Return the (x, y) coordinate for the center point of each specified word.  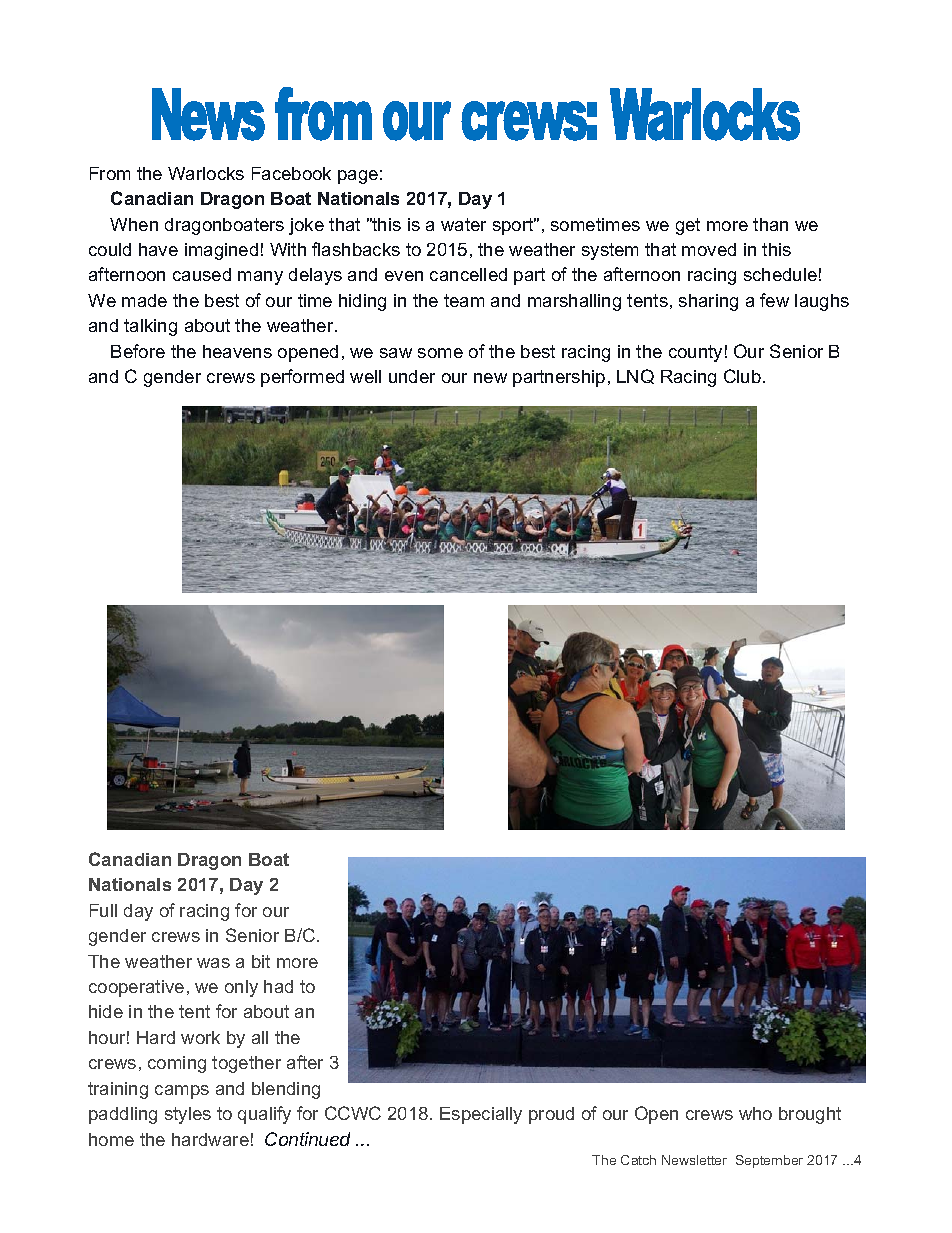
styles (188, 1115)
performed (302, 378)
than (770, 224)
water (463, 224)
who (755, 1113)
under (412, 376)
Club (742, 376)
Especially (481, 1115)
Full (103, 910)
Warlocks (206, 173)
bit (261, 961)
